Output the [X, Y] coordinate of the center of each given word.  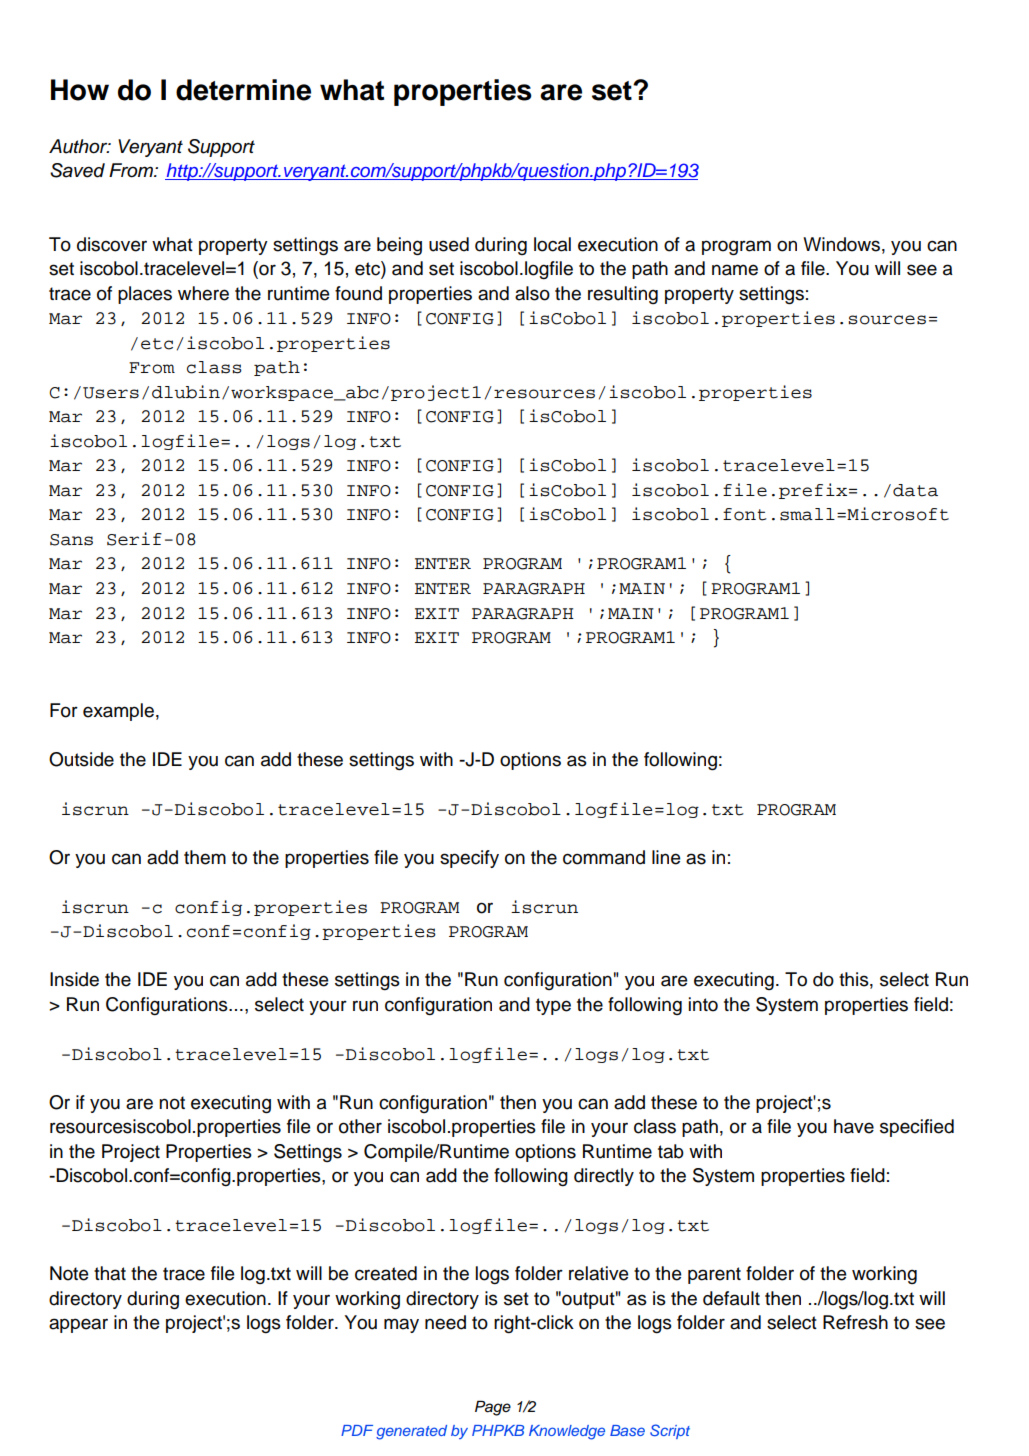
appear [78, 1325]
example [118, 712]
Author [79, 146]
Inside [74, 979]
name [735, 270]
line [666, 857]
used [449, 244]
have [854, 1126]
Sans [71, 540]
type [553, 1006]
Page [493, 1408]
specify [469, 859]
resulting [623, 295]
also [532, 293]
